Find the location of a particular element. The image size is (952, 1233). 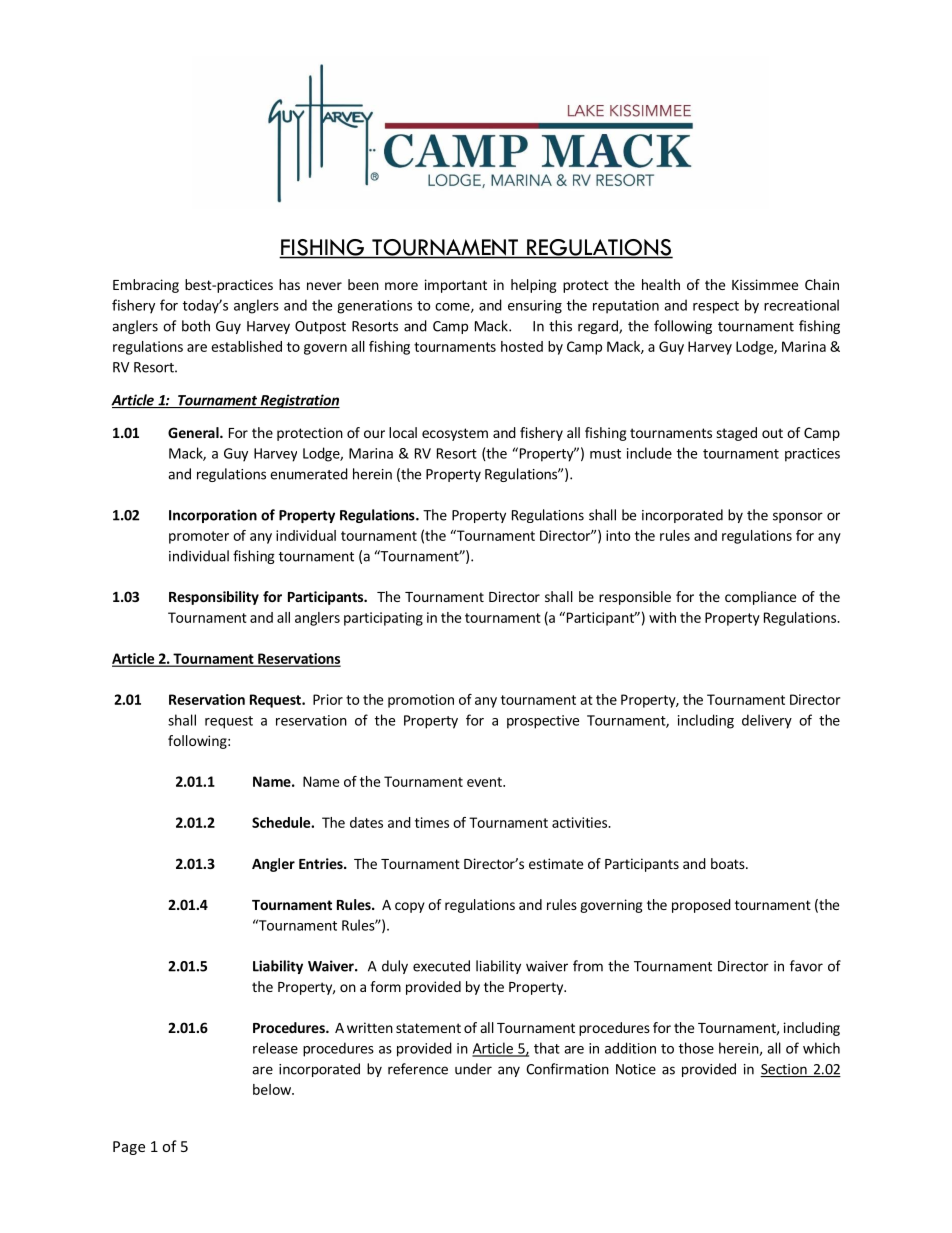

both is located at coordinates (196, 326).
